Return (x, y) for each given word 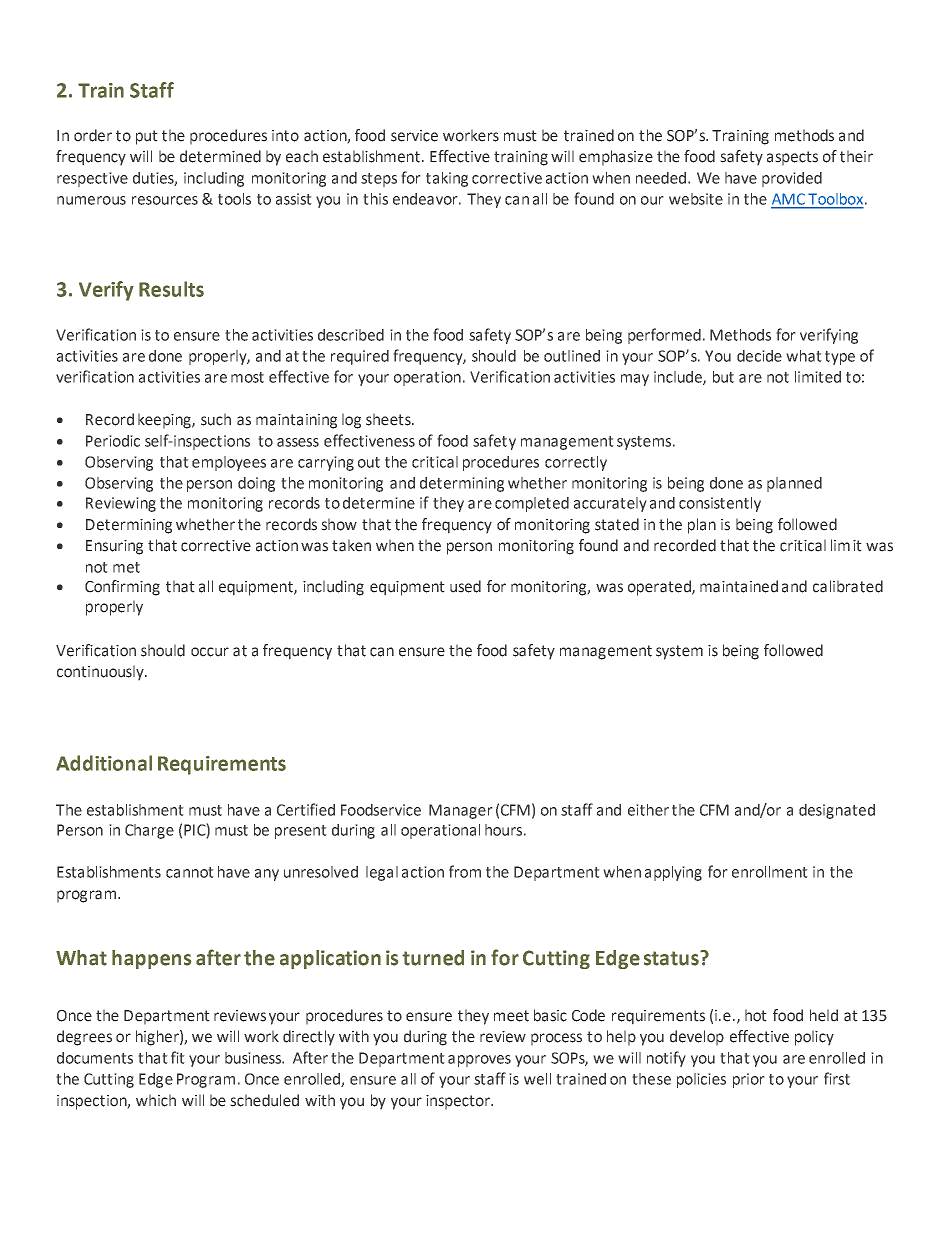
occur (210, 652)
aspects (792, 158)
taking (447, 179)
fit (178, 1057)
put (147, 137)
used (465, 586)
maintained (739, 586)
